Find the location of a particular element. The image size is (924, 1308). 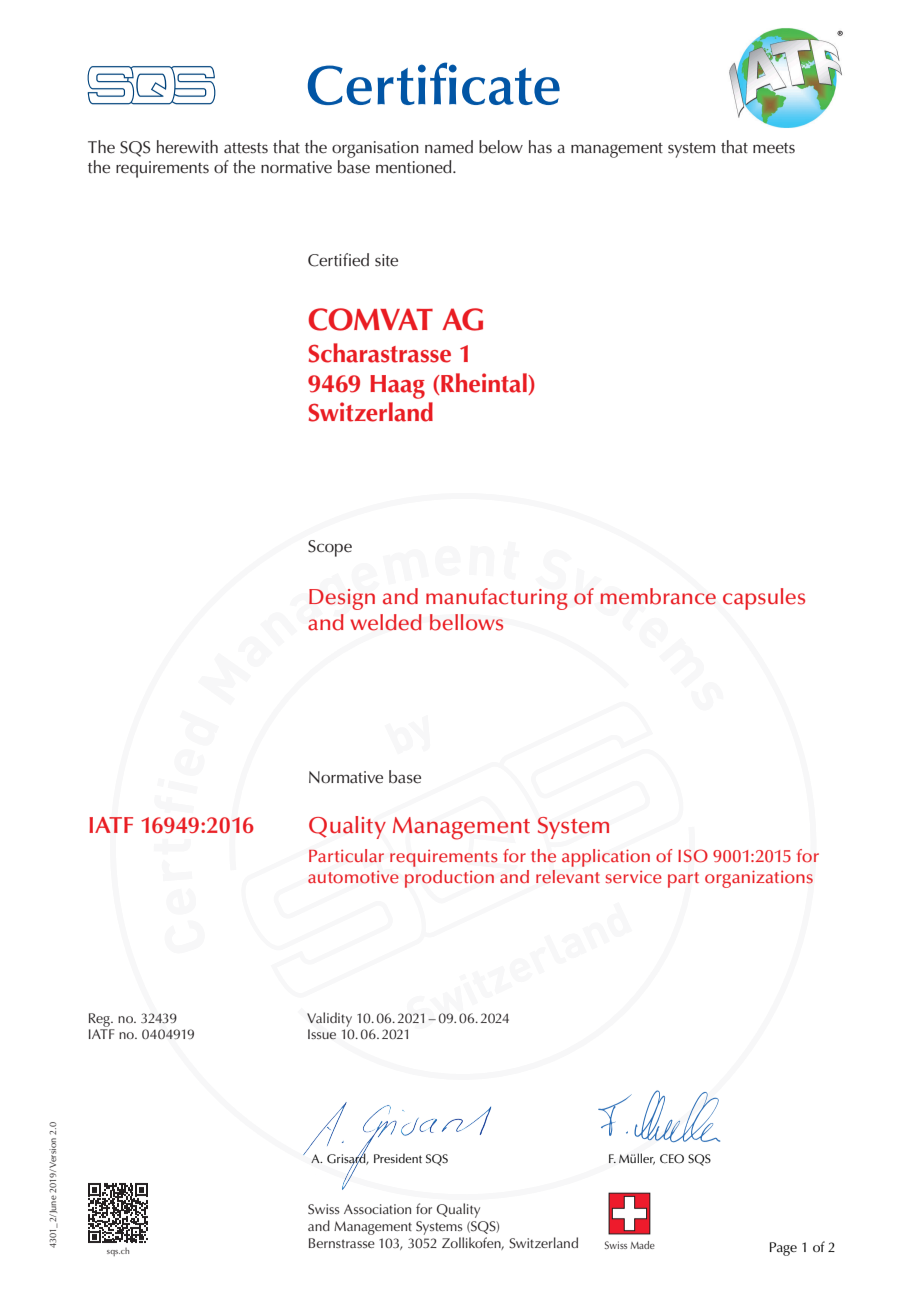

production is located at coordinates (449, 879).
